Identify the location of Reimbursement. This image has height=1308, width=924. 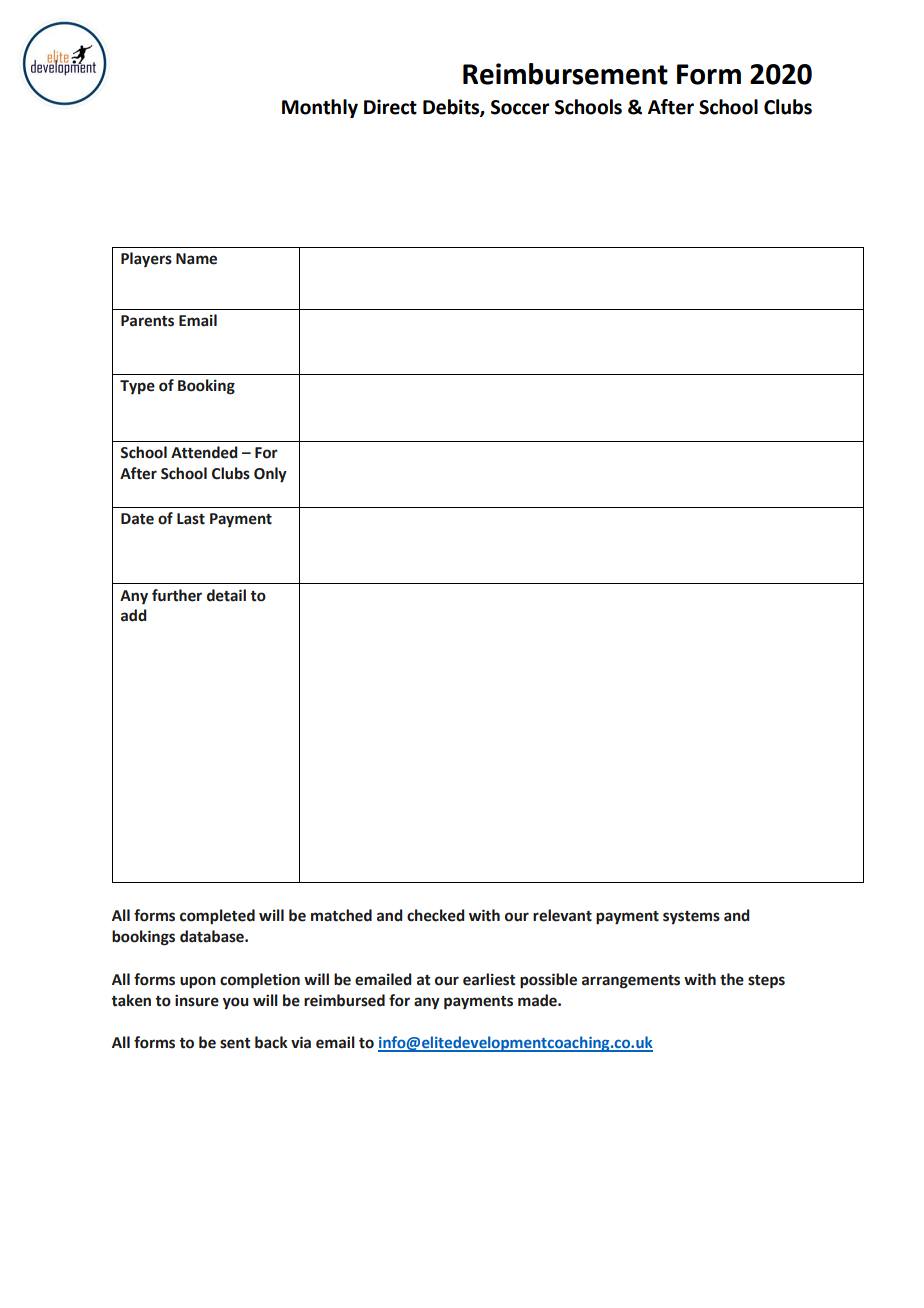
(565, 74).
